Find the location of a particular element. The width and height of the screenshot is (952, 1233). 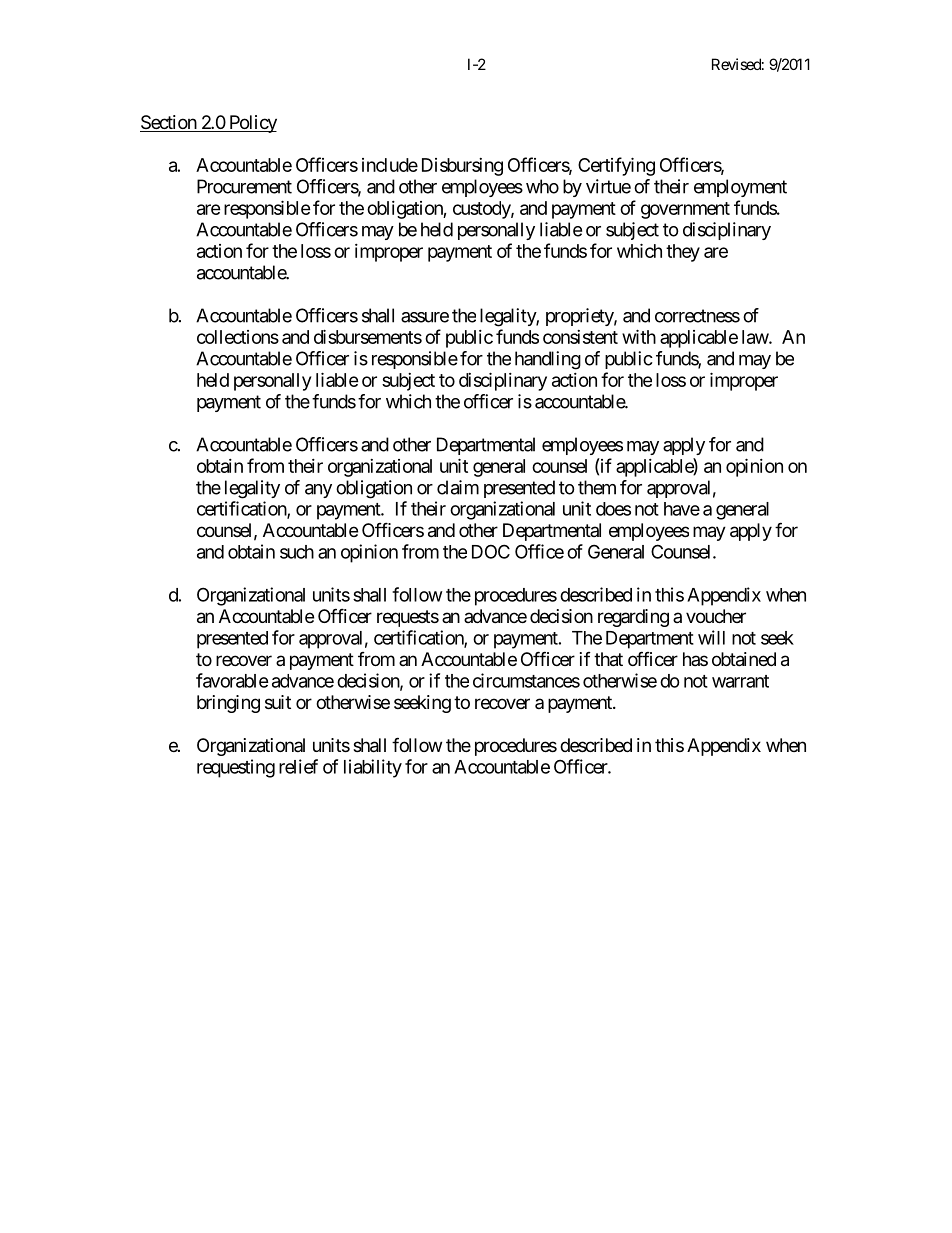

warrant is located at coordinates (740, 681).
